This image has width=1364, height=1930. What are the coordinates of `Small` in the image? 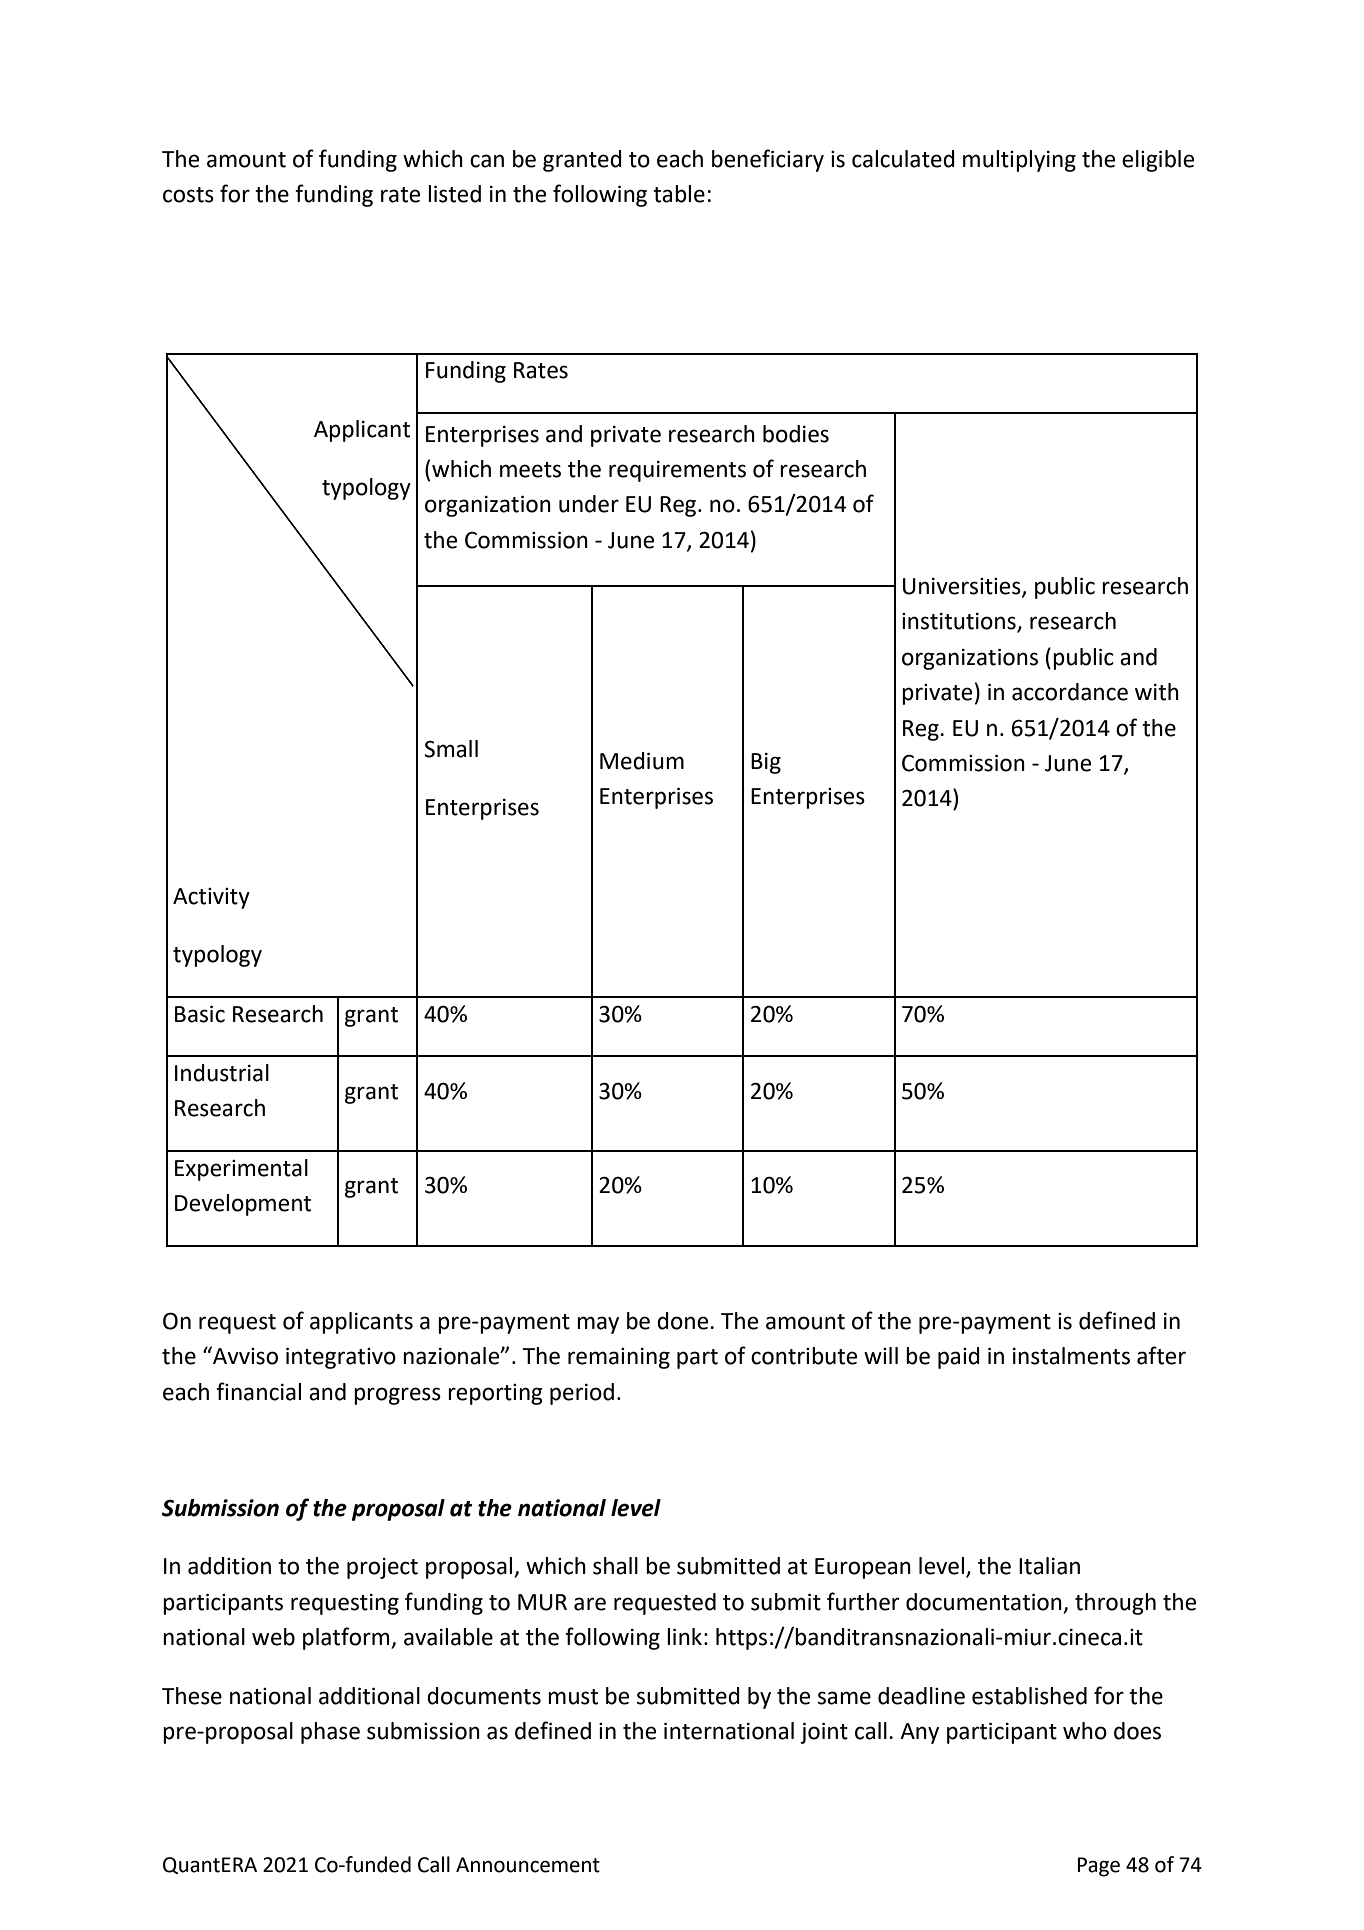 It's located at (451, 749).
